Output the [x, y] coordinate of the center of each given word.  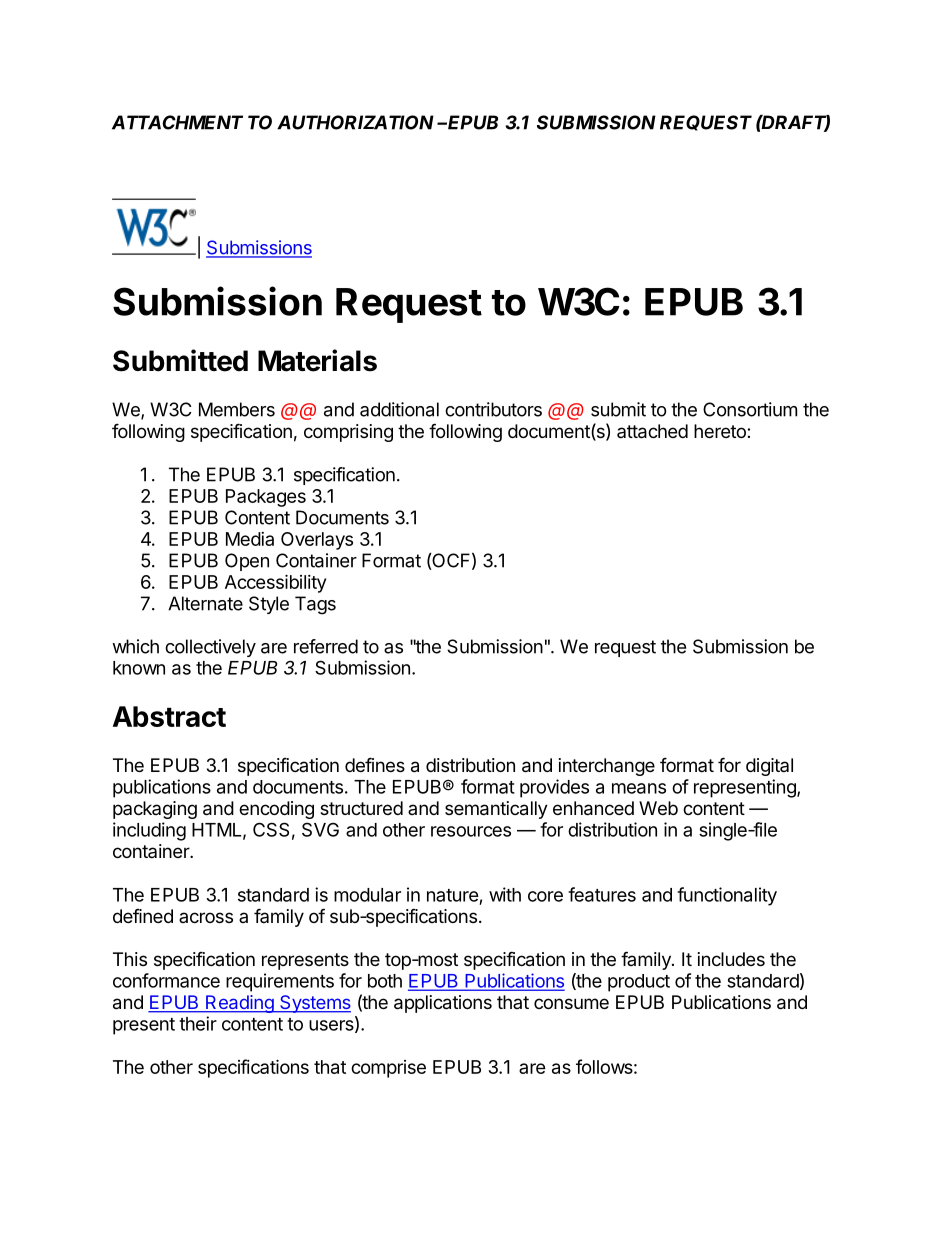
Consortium [750, 409]
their [198, 1023]
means [639, 788]
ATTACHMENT [177, 122]
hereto [721, 431]
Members [237, 409]
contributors [493, 409]
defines [375, 764]
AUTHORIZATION [355, 122]
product [639, 983]
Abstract [169, 716]
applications [443, 1004]
